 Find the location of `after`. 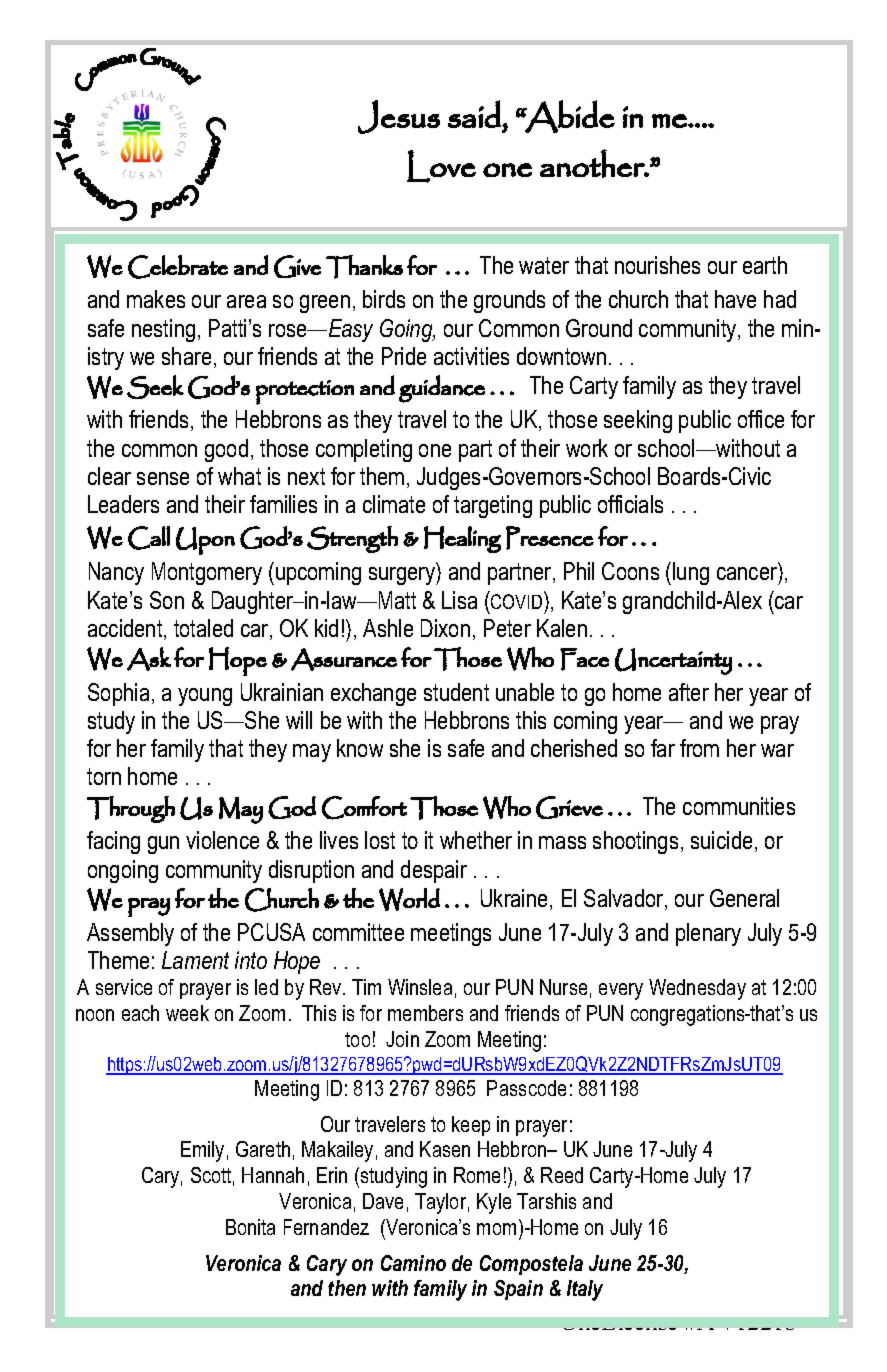

after is located at coordinates (689, 692).
